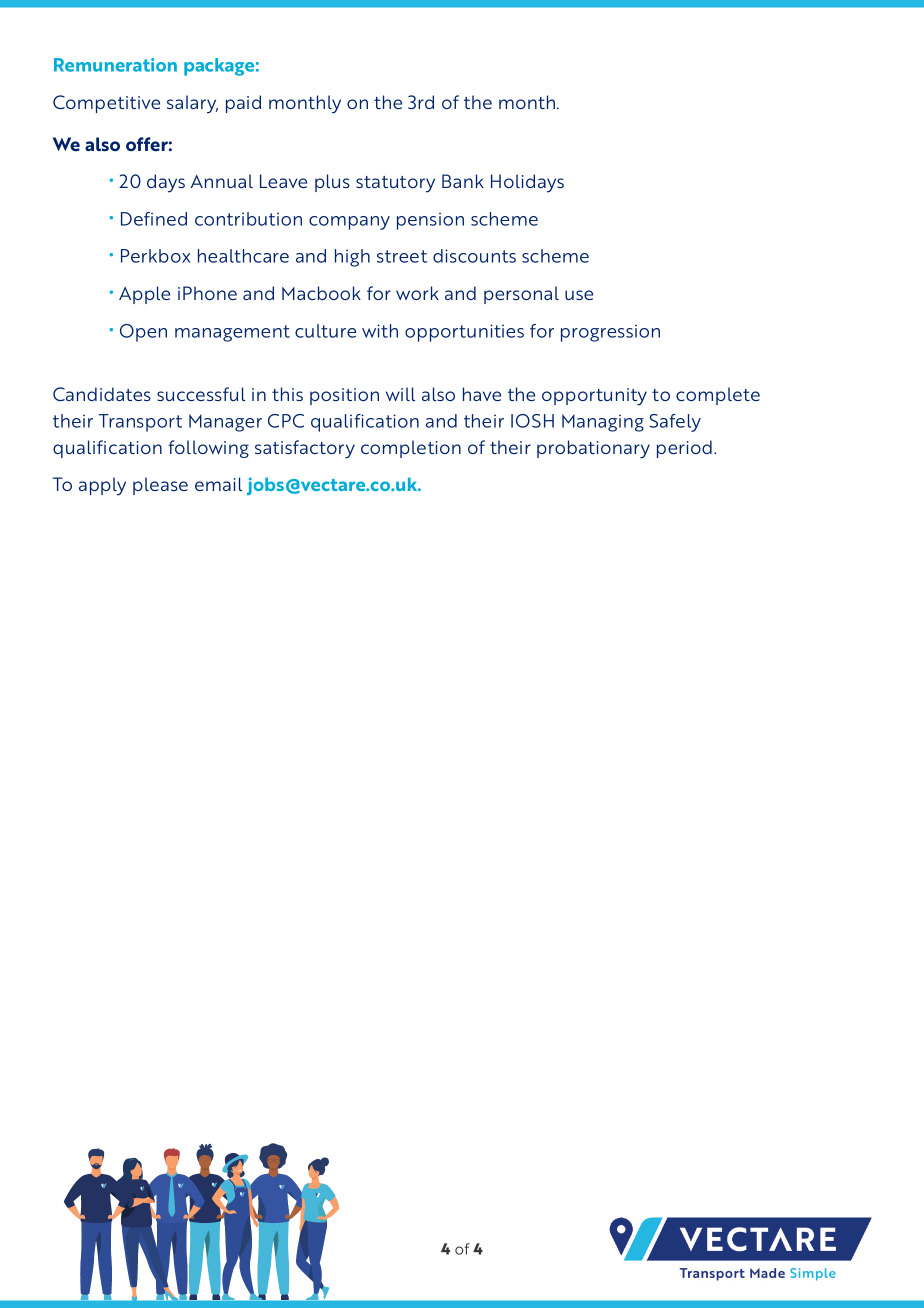 This screenshot has width=924, height=1308. I want to click on paid, so click(243, 104).
